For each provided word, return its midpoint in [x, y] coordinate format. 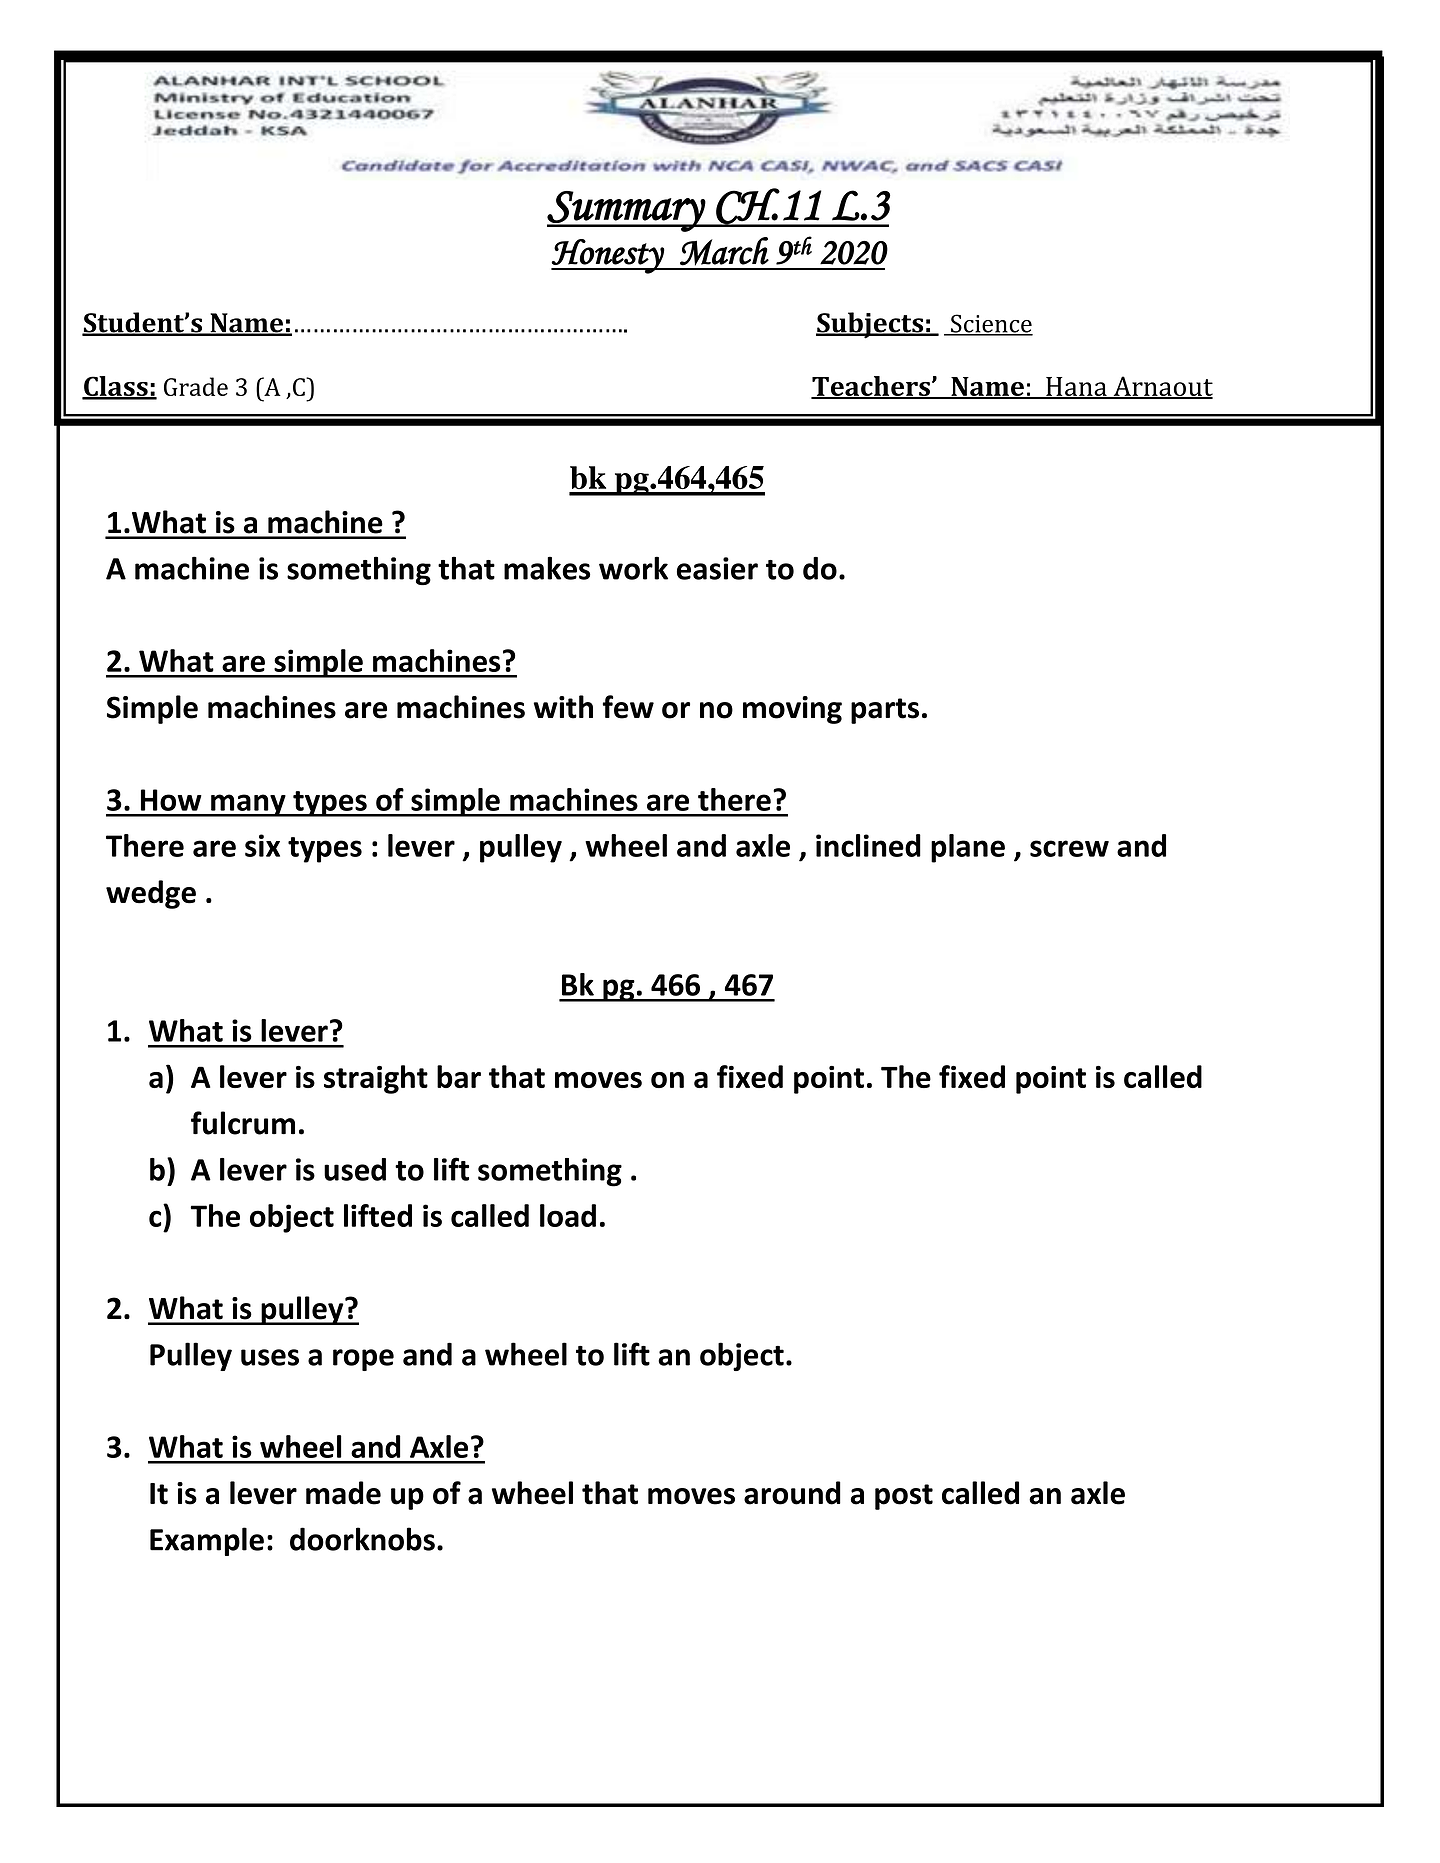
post [904, 1497]
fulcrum [243, 1123]
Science [991, 324]
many [248, 805]
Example [207, 1541]
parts [885, 711]
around [792, 1493]
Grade [196, 386]
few [628, 707]
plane [968, 848]
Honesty [608, 256]
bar [459, 1076]
